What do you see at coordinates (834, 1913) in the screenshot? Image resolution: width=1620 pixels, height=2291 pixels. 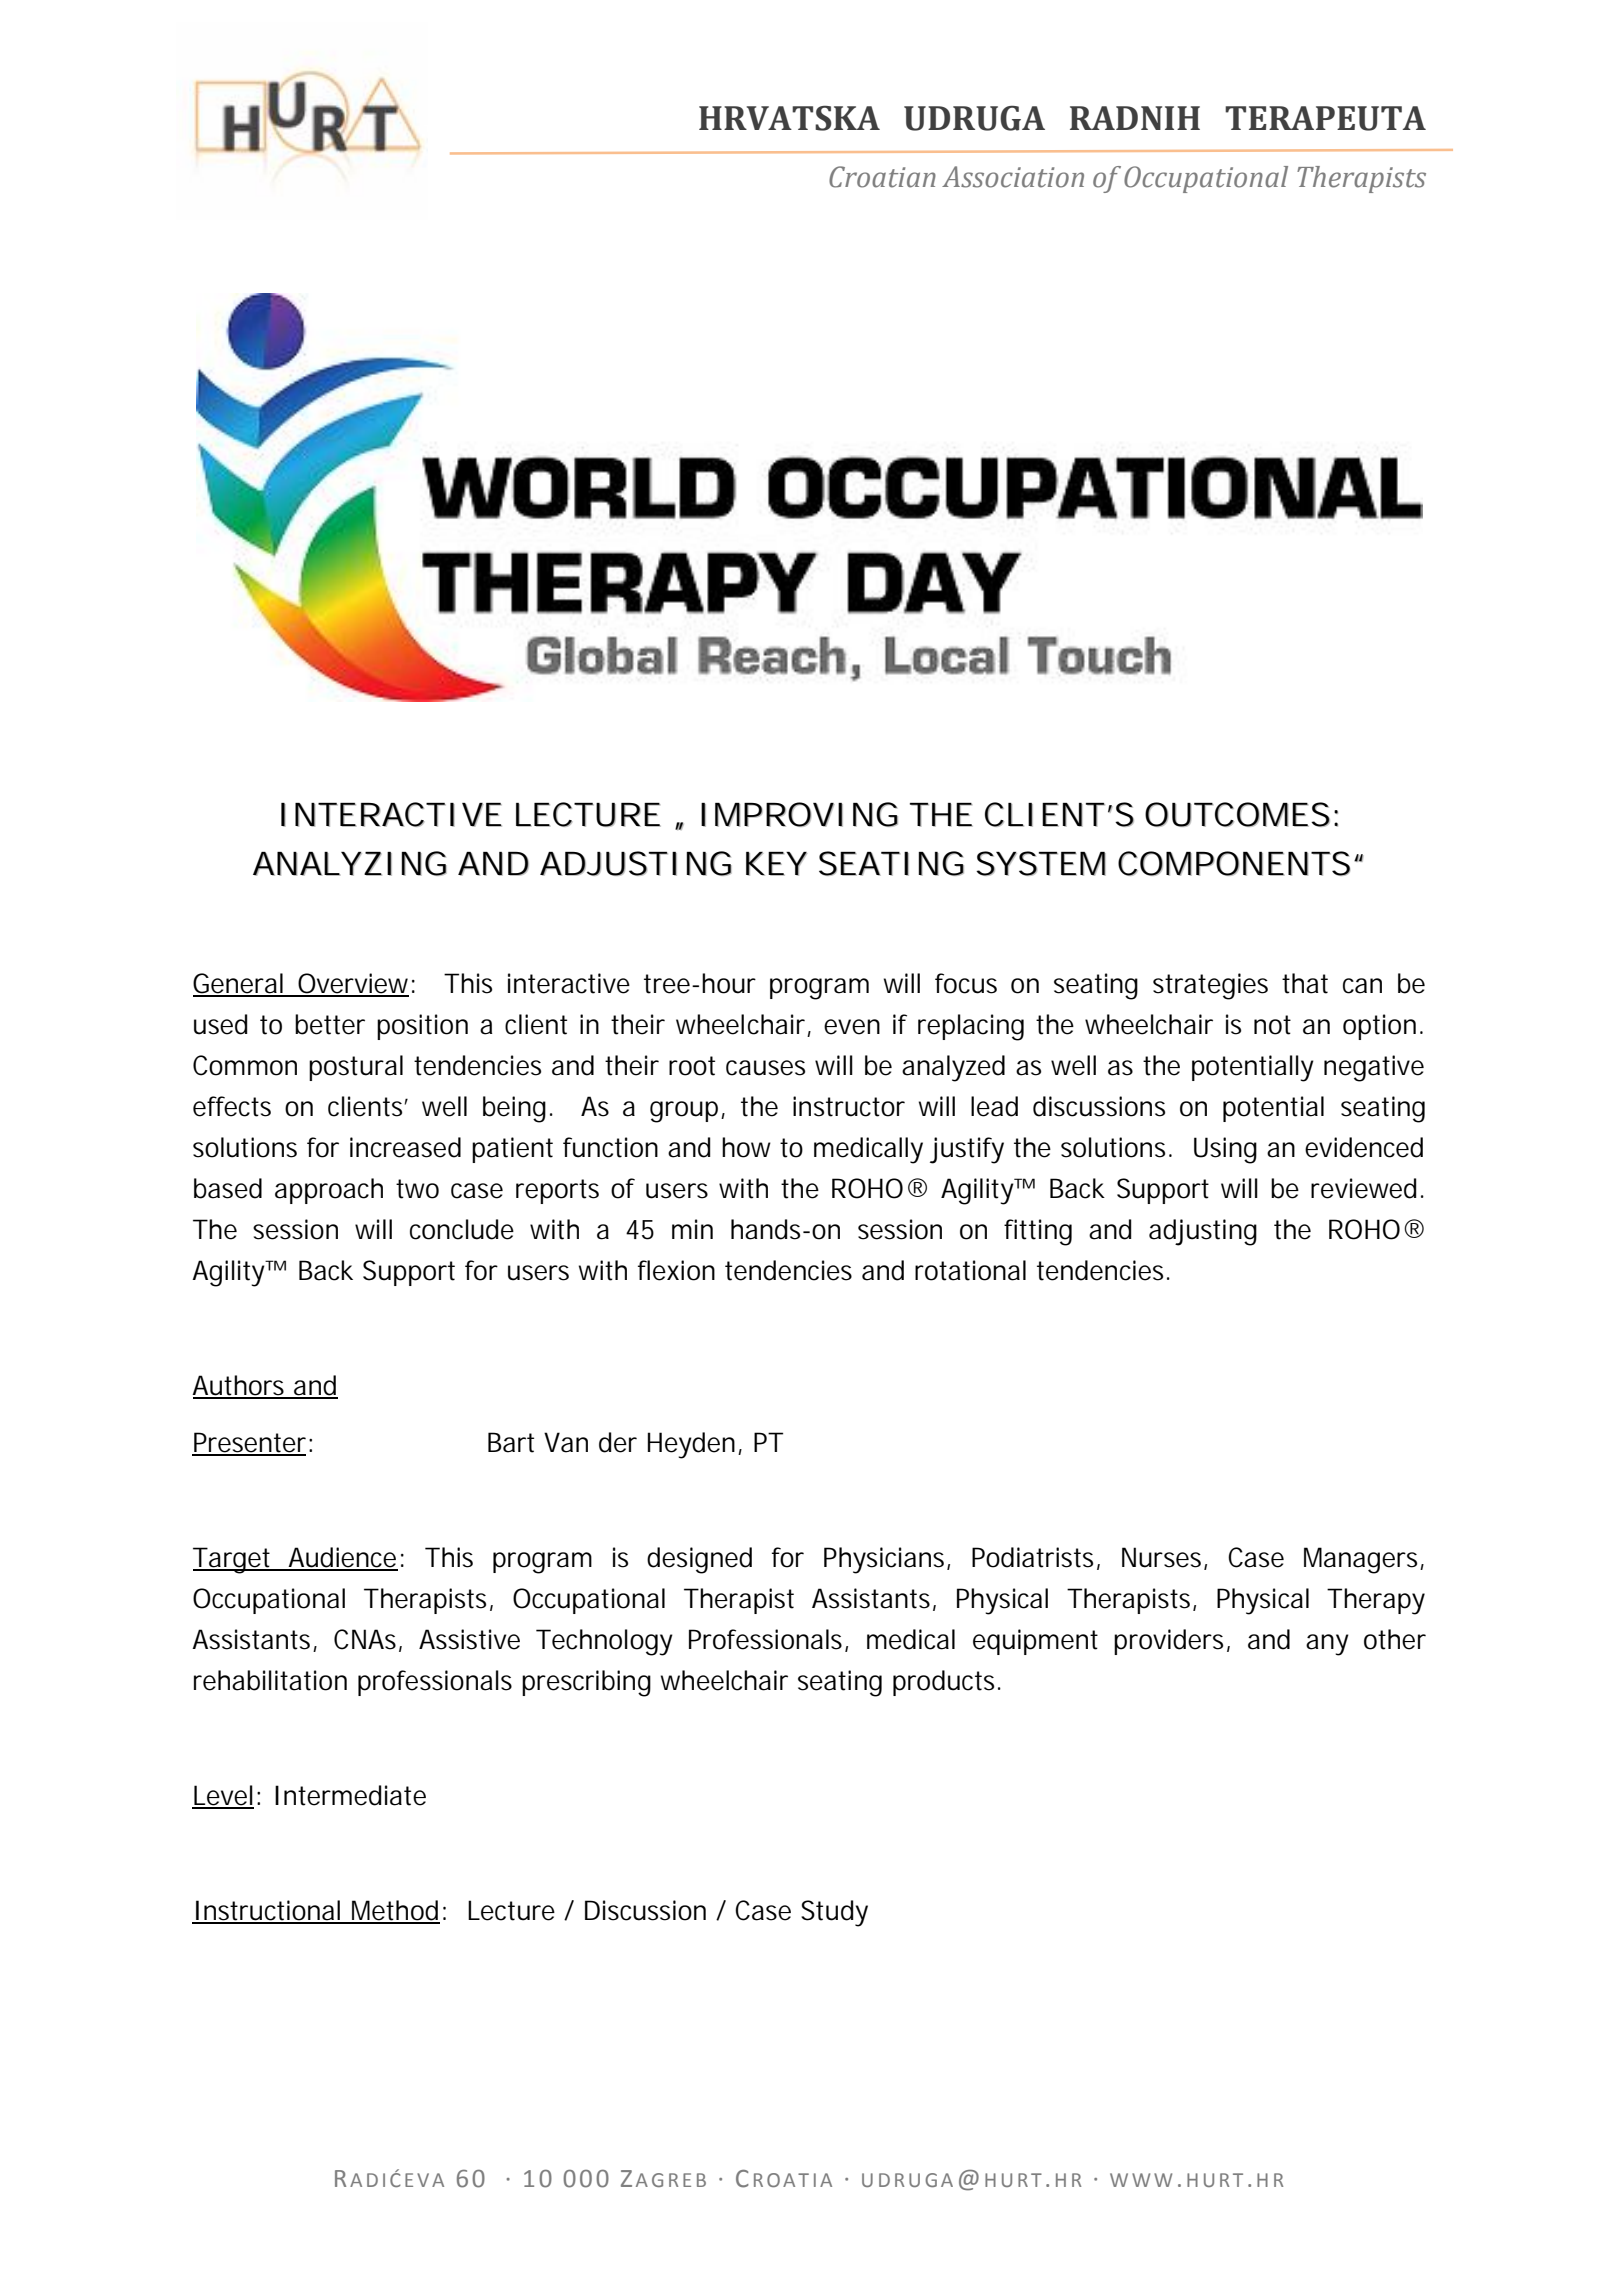 I see `Study` at bounding box center [834, 1913].
